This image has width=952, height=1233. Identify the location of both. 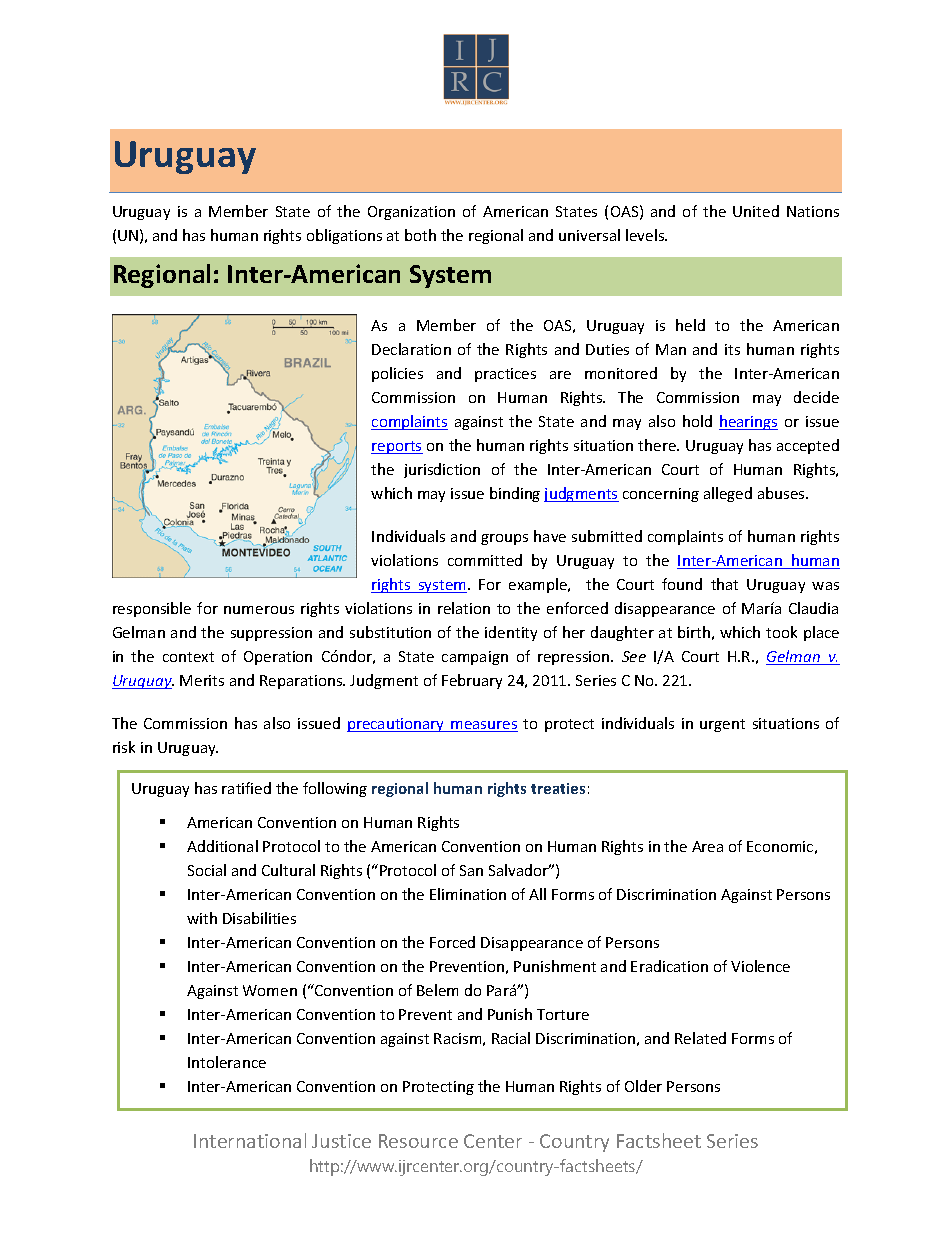
(420, 235).
